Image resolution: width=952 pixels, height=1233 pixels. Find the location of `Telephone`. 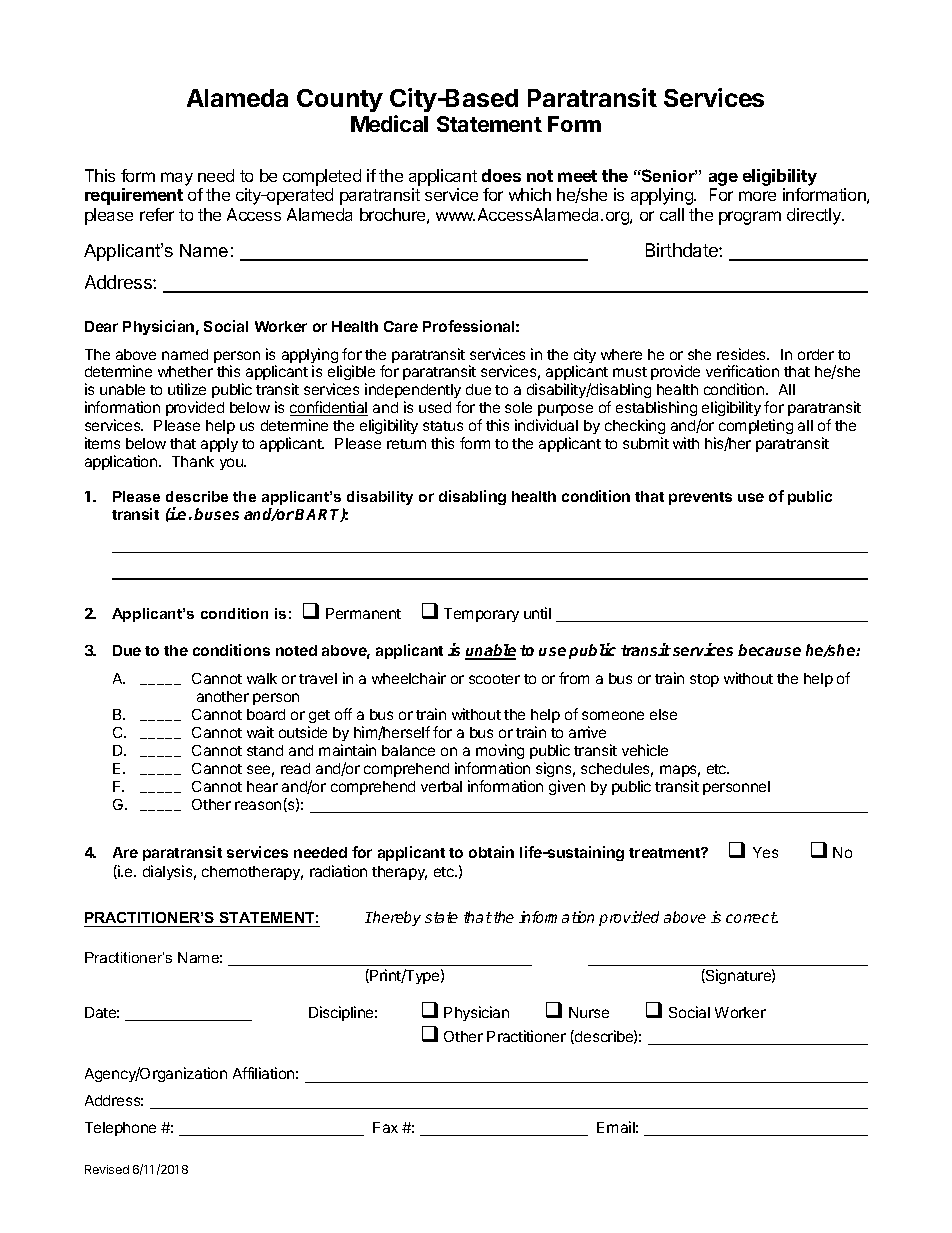

Telephone is located at coordinates (120, 1129).
